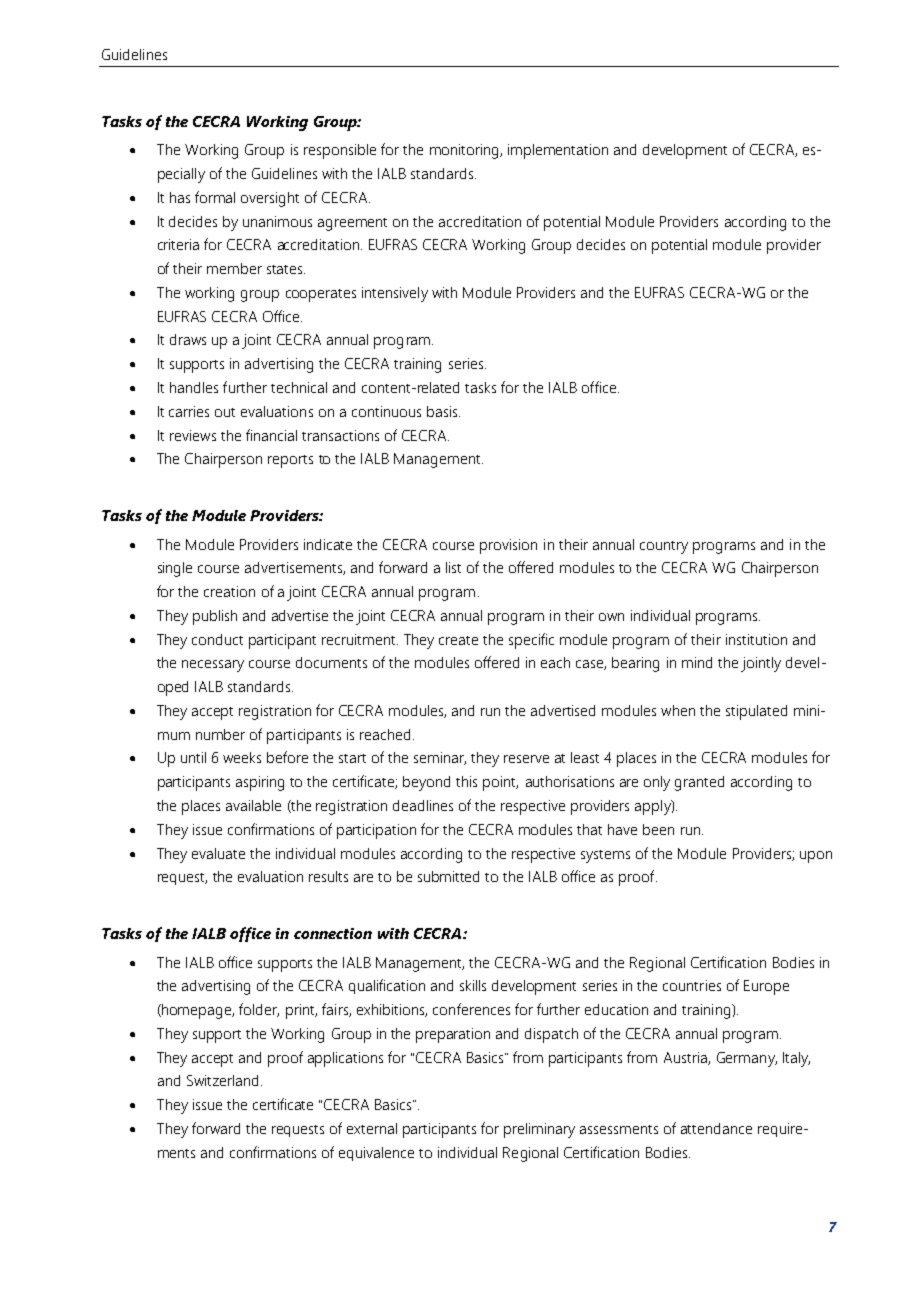 This page has width=924, height=1308. What do you see at coordinates (697, 662) in the page?
I see `mind` at bounding box center [697, 662].
